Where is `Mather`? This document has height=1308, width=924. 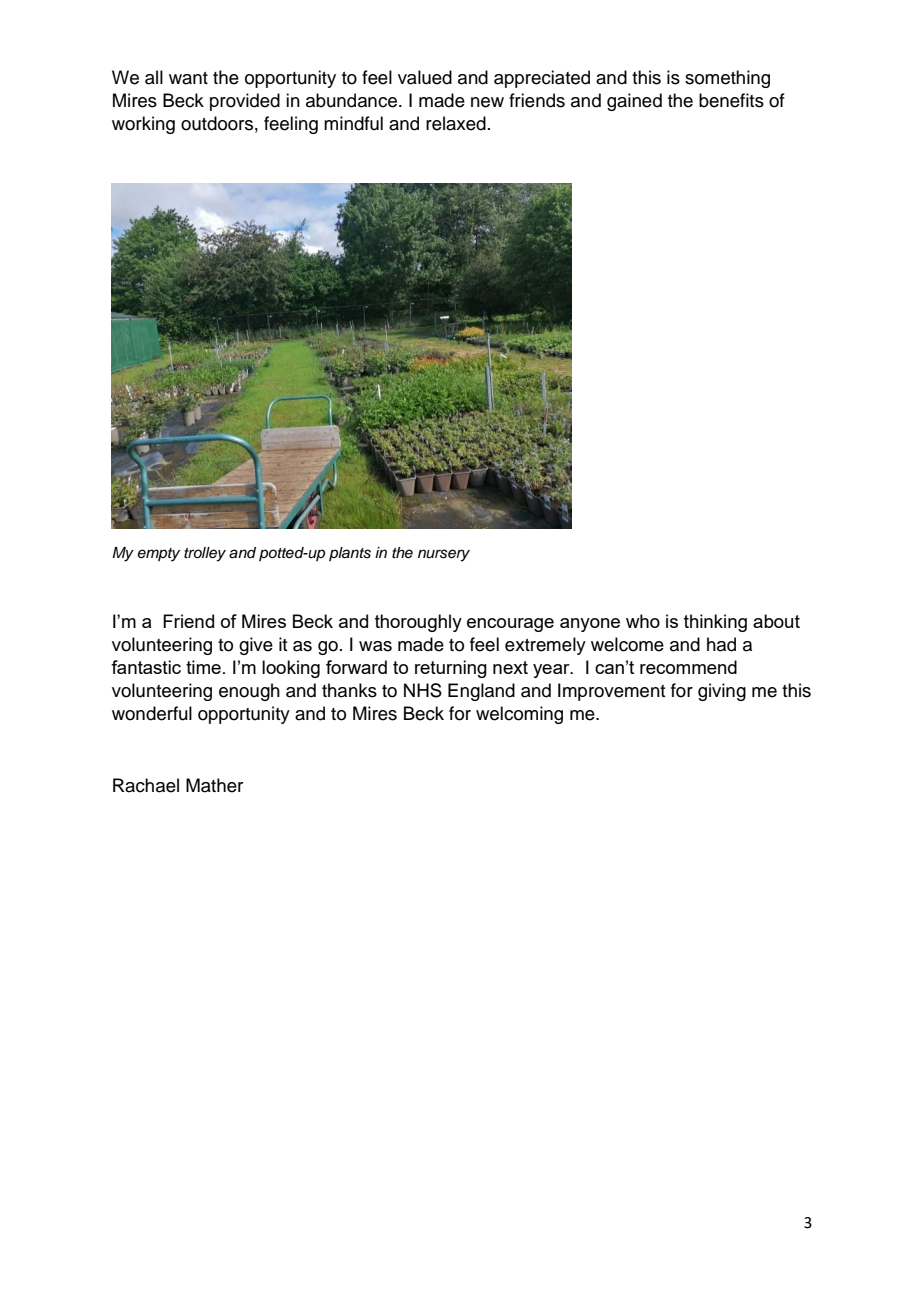 Mather is located at coordinates (214, 785).
